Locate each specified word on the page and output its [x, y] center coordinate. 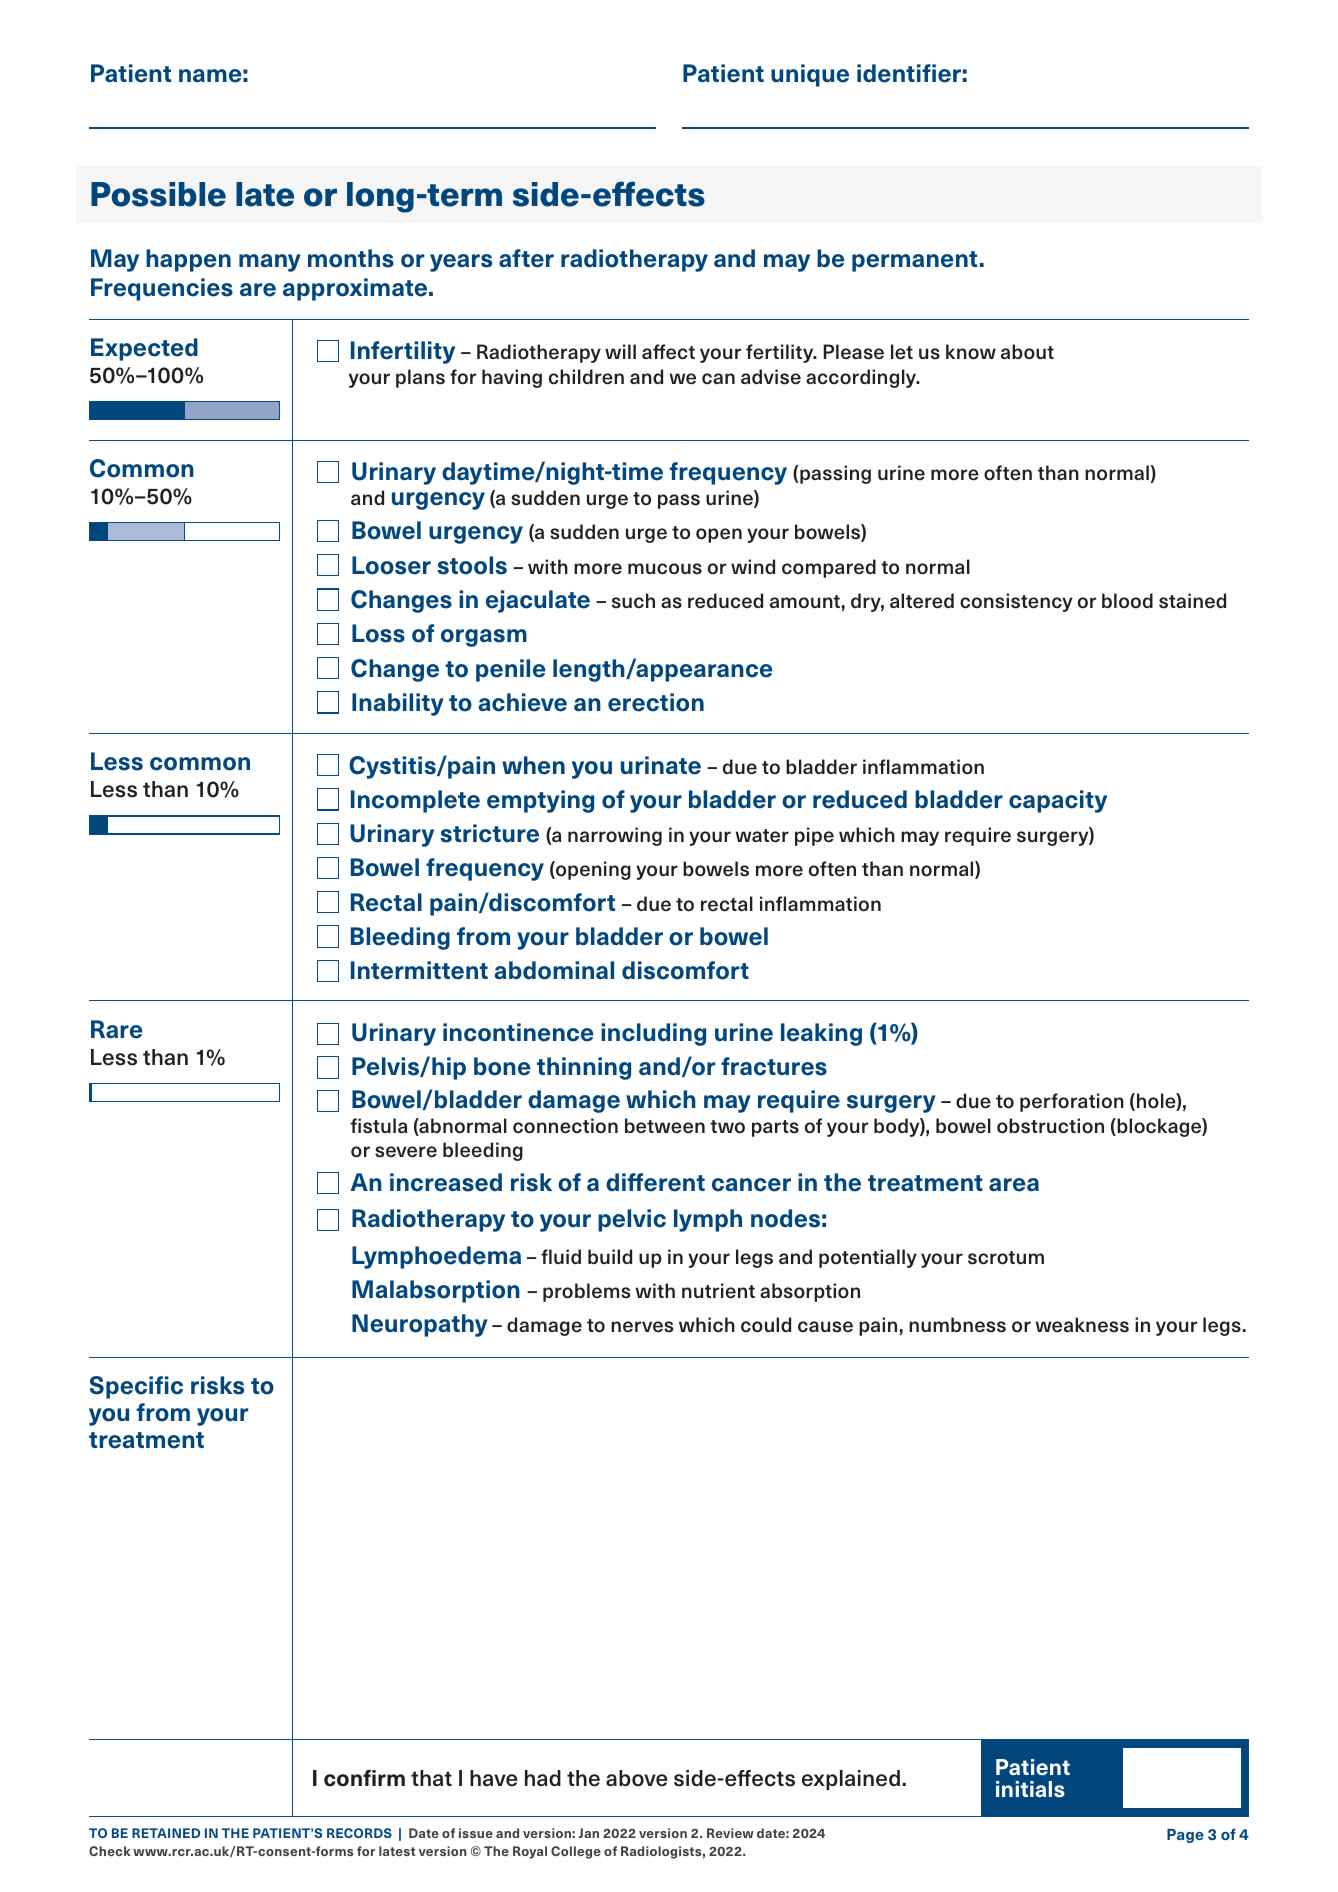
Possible [158, 194]
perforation [1072, 1102]
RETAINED [166, 1833]
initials [1030, 1789]
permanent [914, 261]
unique [810, 75]
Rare [117, 1029]
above [636, 1778]
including [653, 1034]
